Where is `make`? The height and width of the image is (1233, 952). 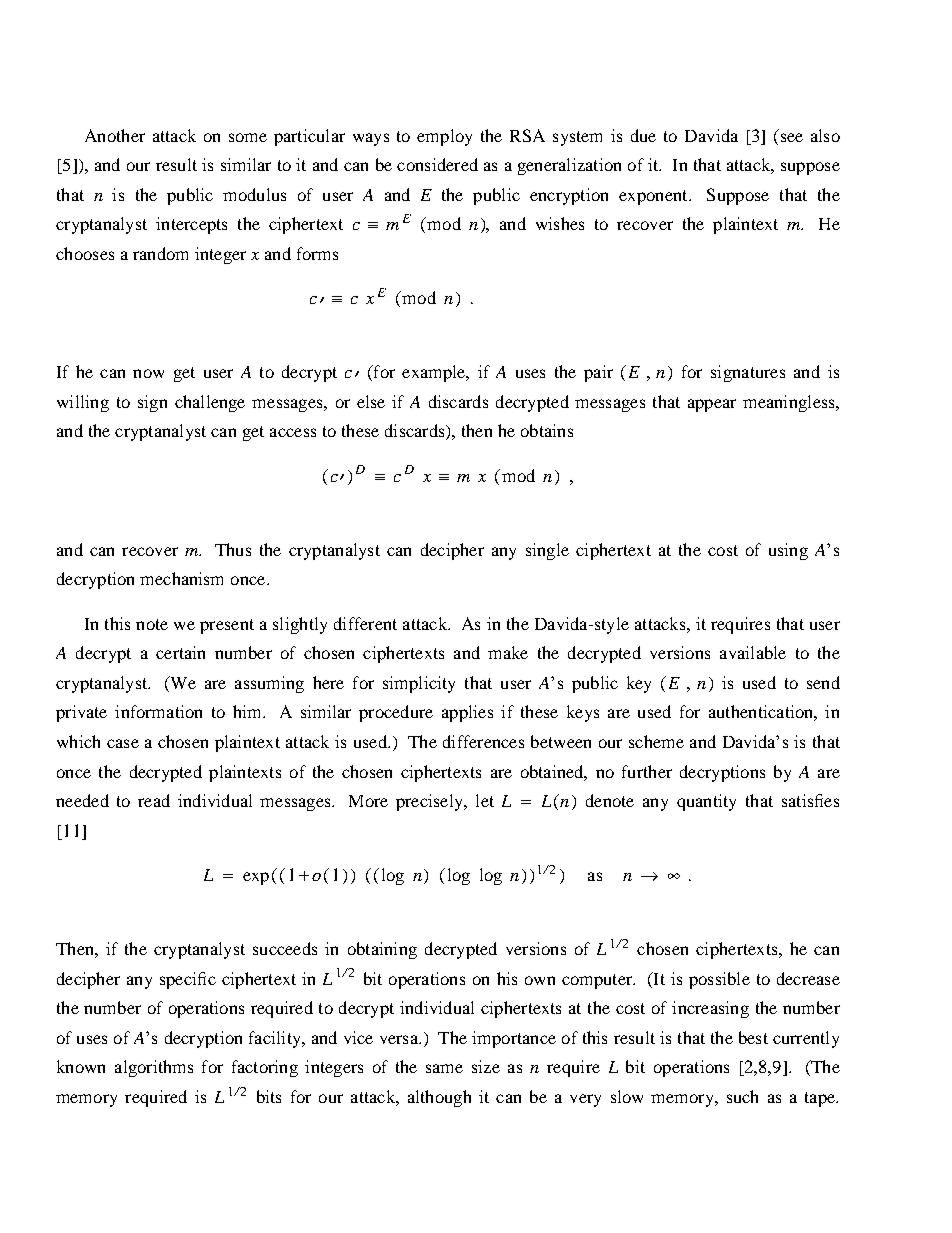 make is located at coordinates (508, 652).
